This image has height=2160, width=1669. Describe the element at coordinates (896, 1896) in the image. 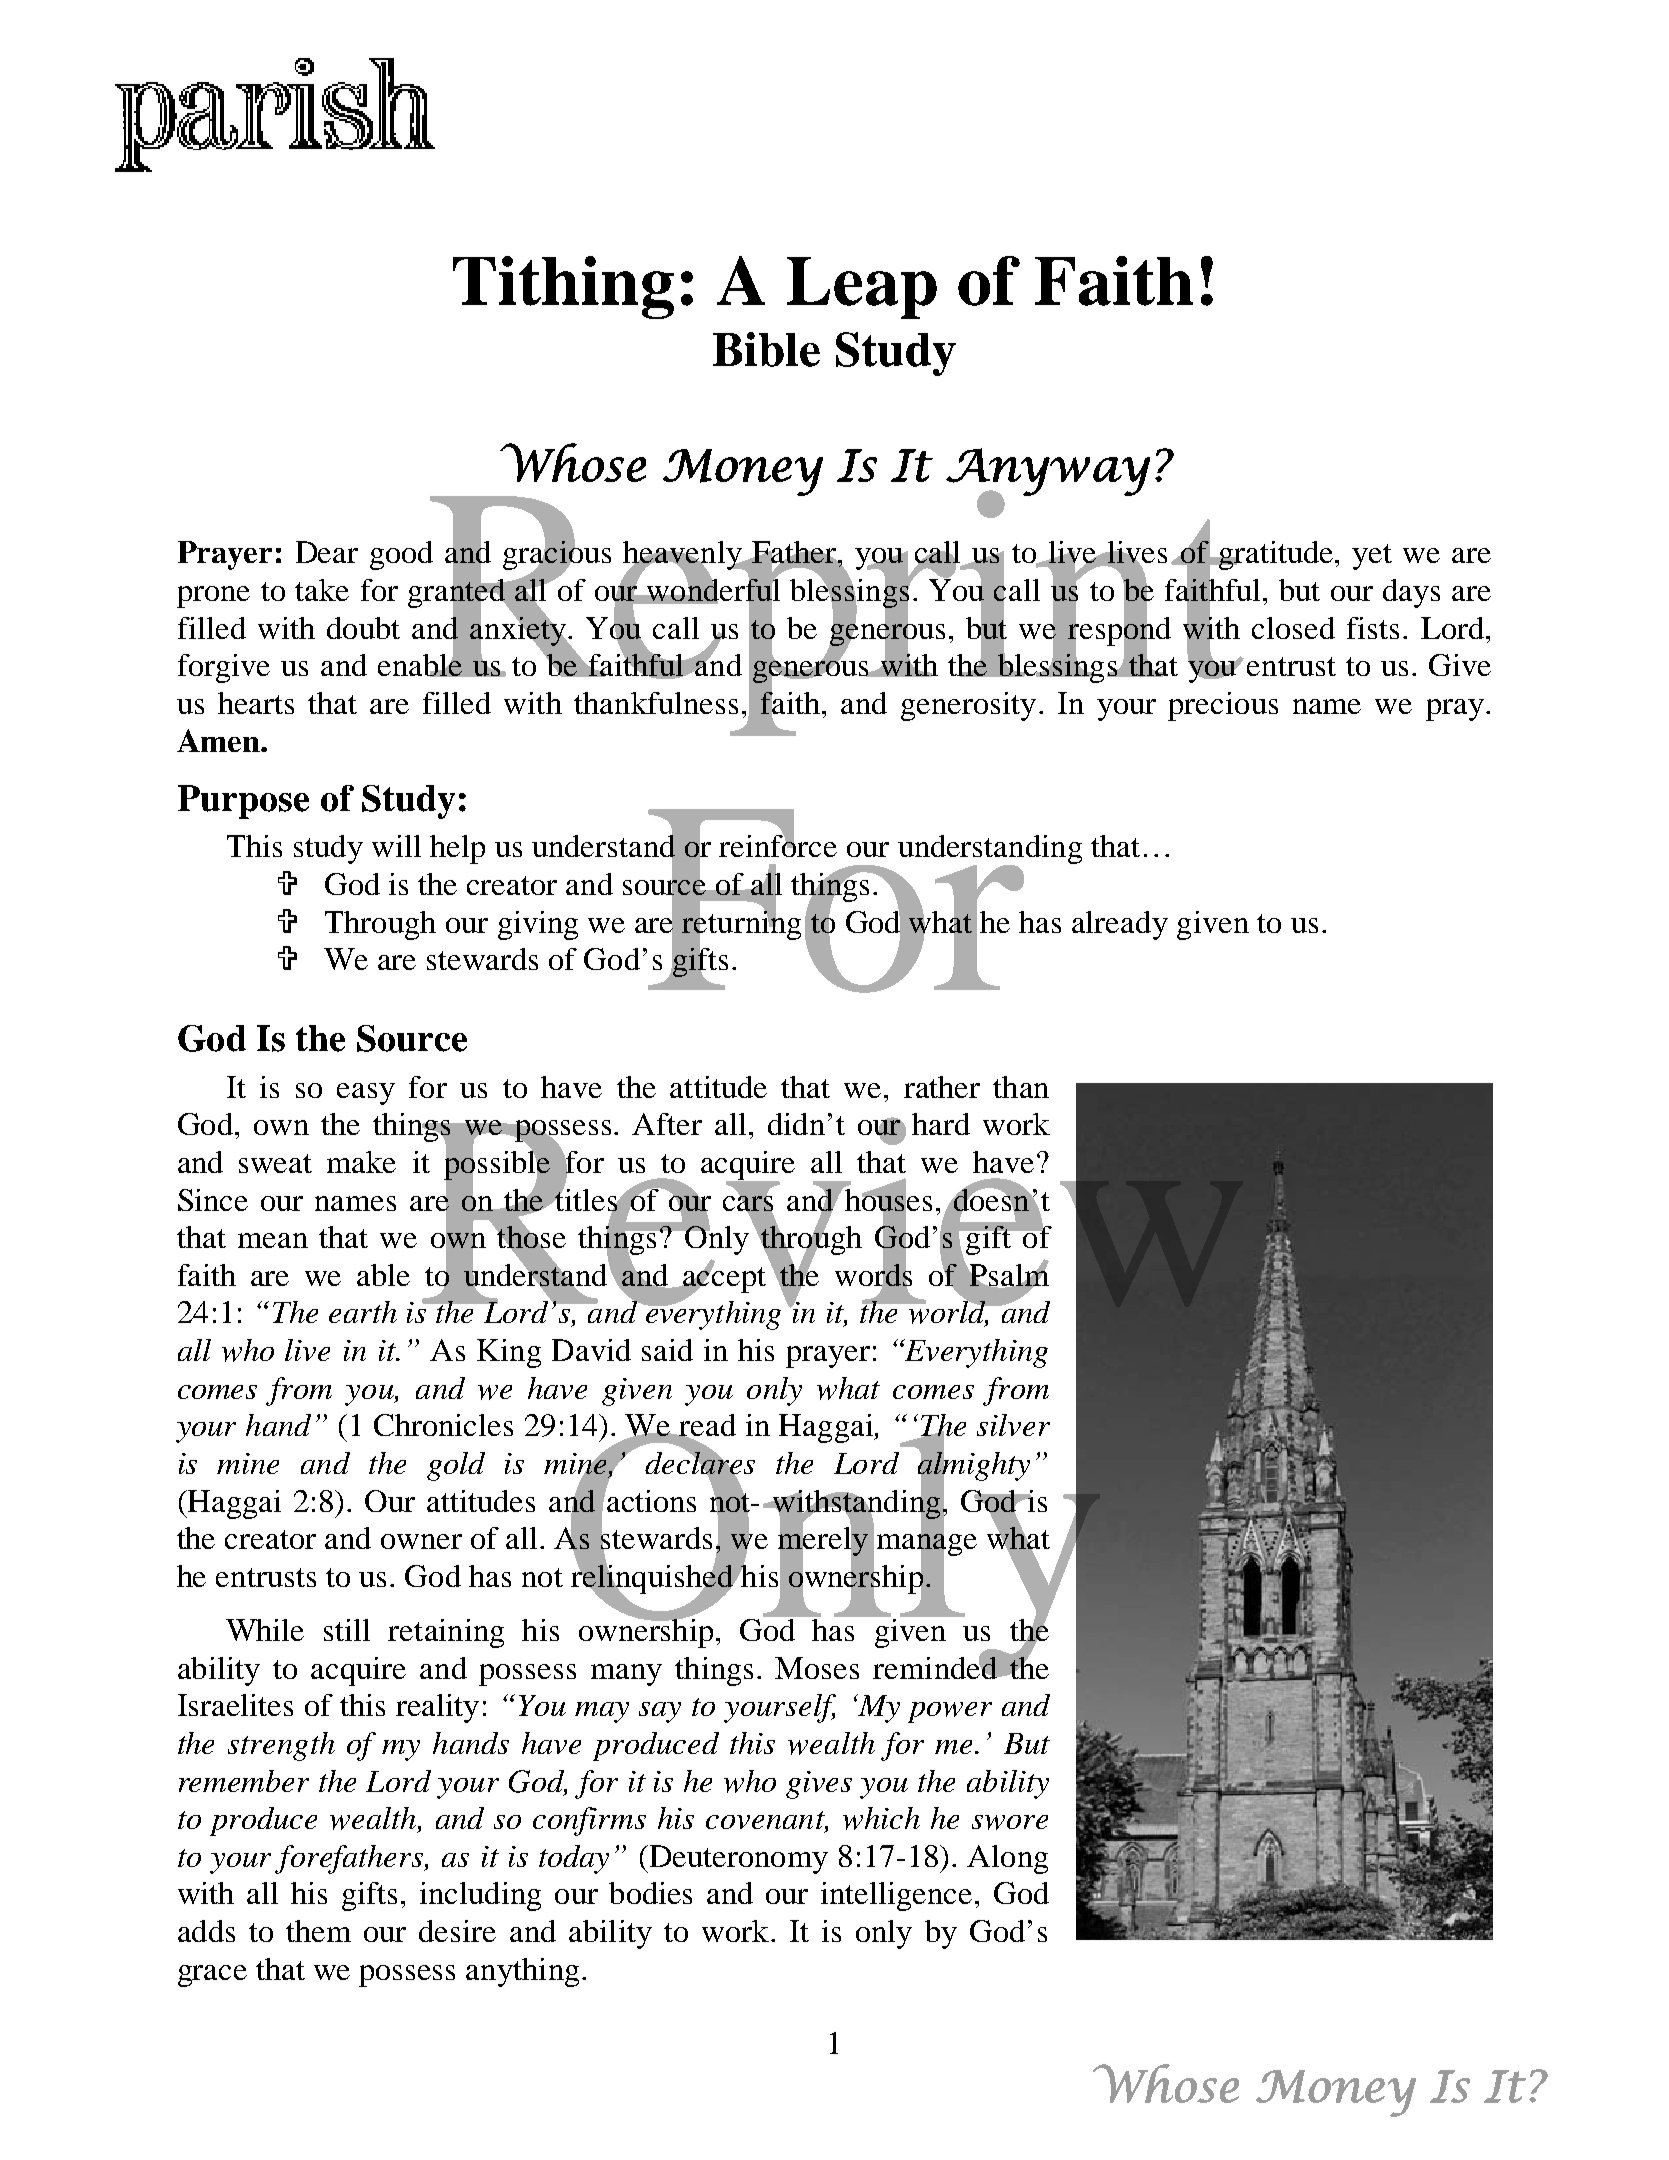

I see `intelligence` at that location.
